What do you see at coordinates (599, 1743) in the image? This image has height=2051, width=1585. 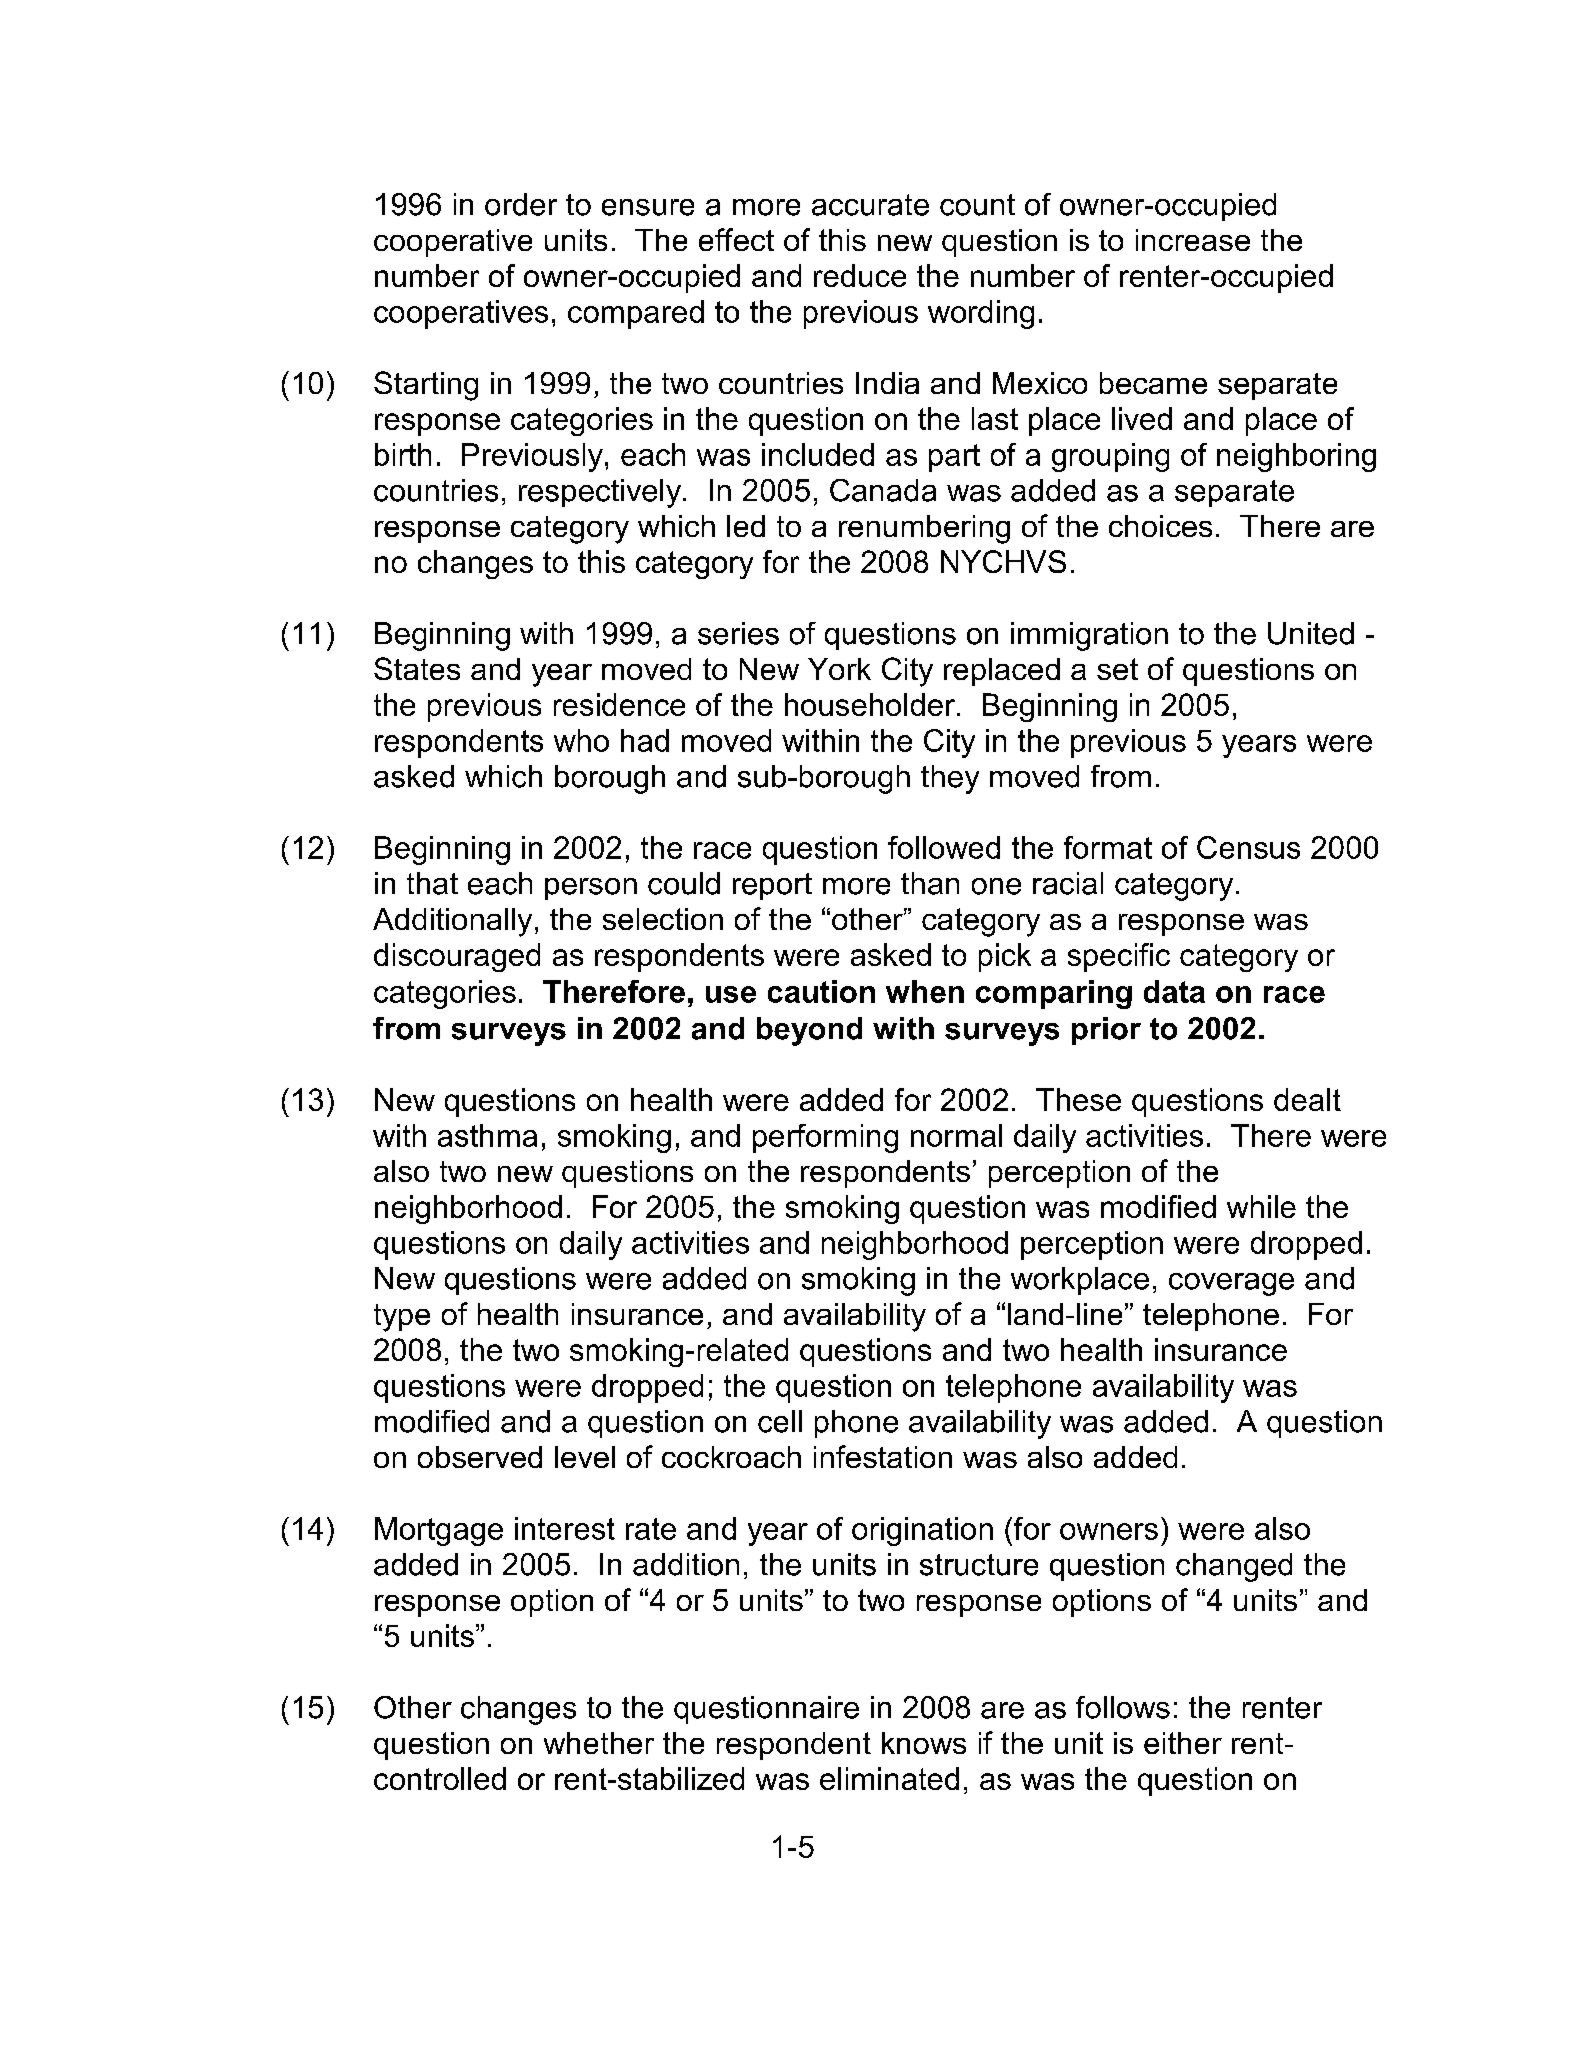 I see `whether` at bounding box center [599, 1743].
